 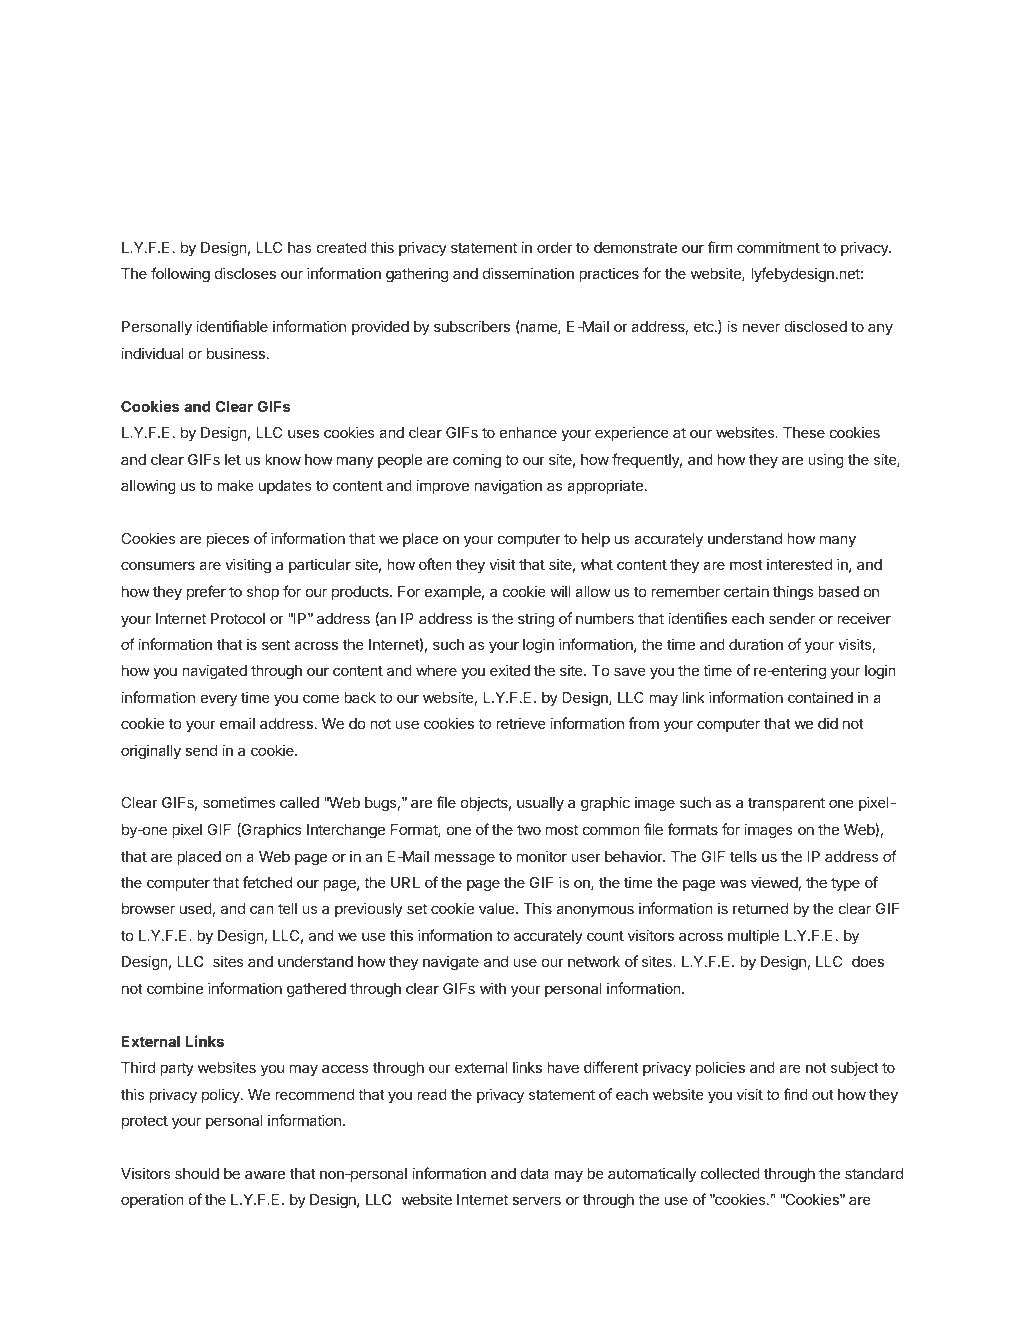 What do you see at coordinates (555, 247) in the screenshot?
I see `order` at bounding box center [555, 247].
